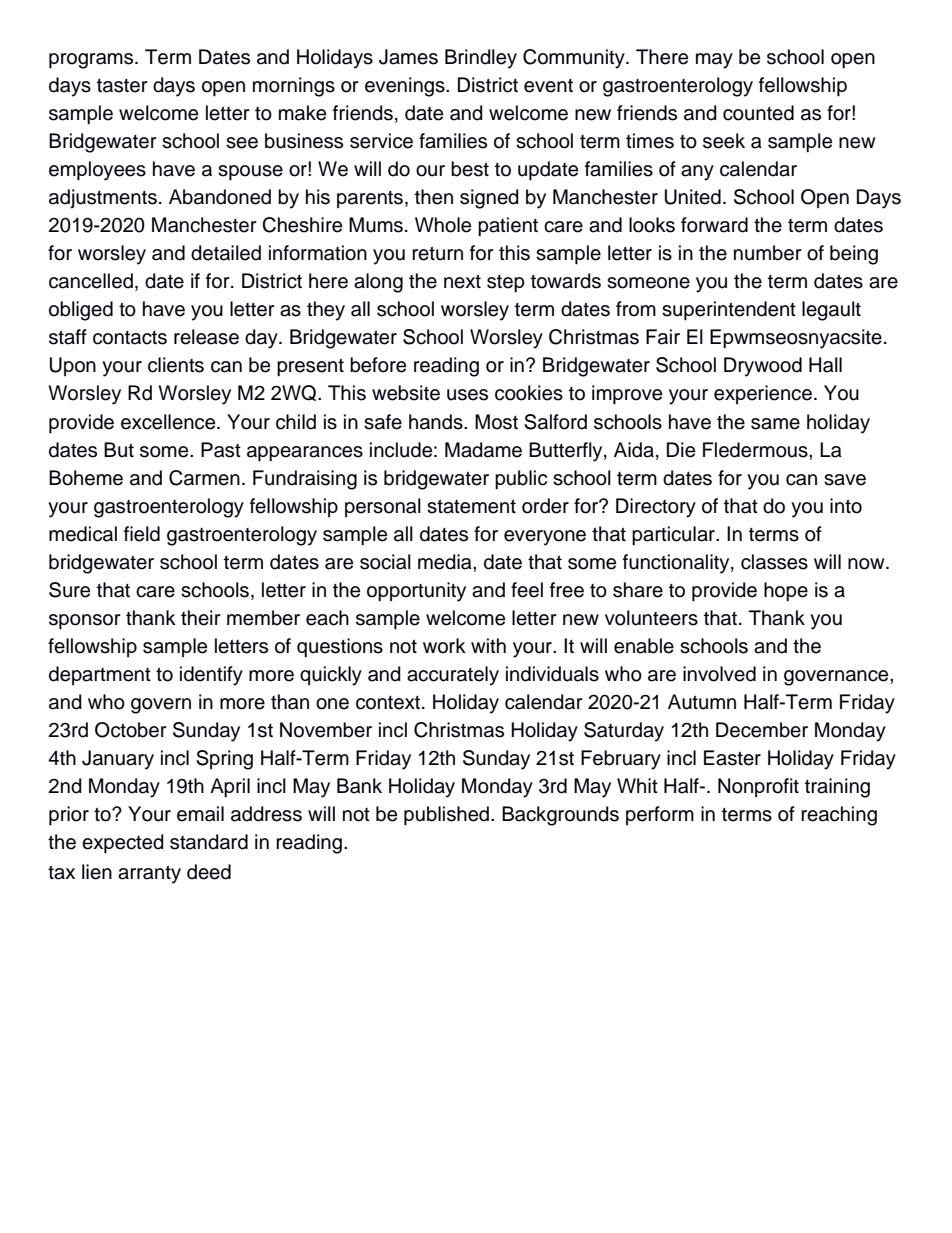 The image size is (952, 1233). What do you see at coordinates (758, 113) in the image?
I see `counted` at bounding box center [758, 113].
